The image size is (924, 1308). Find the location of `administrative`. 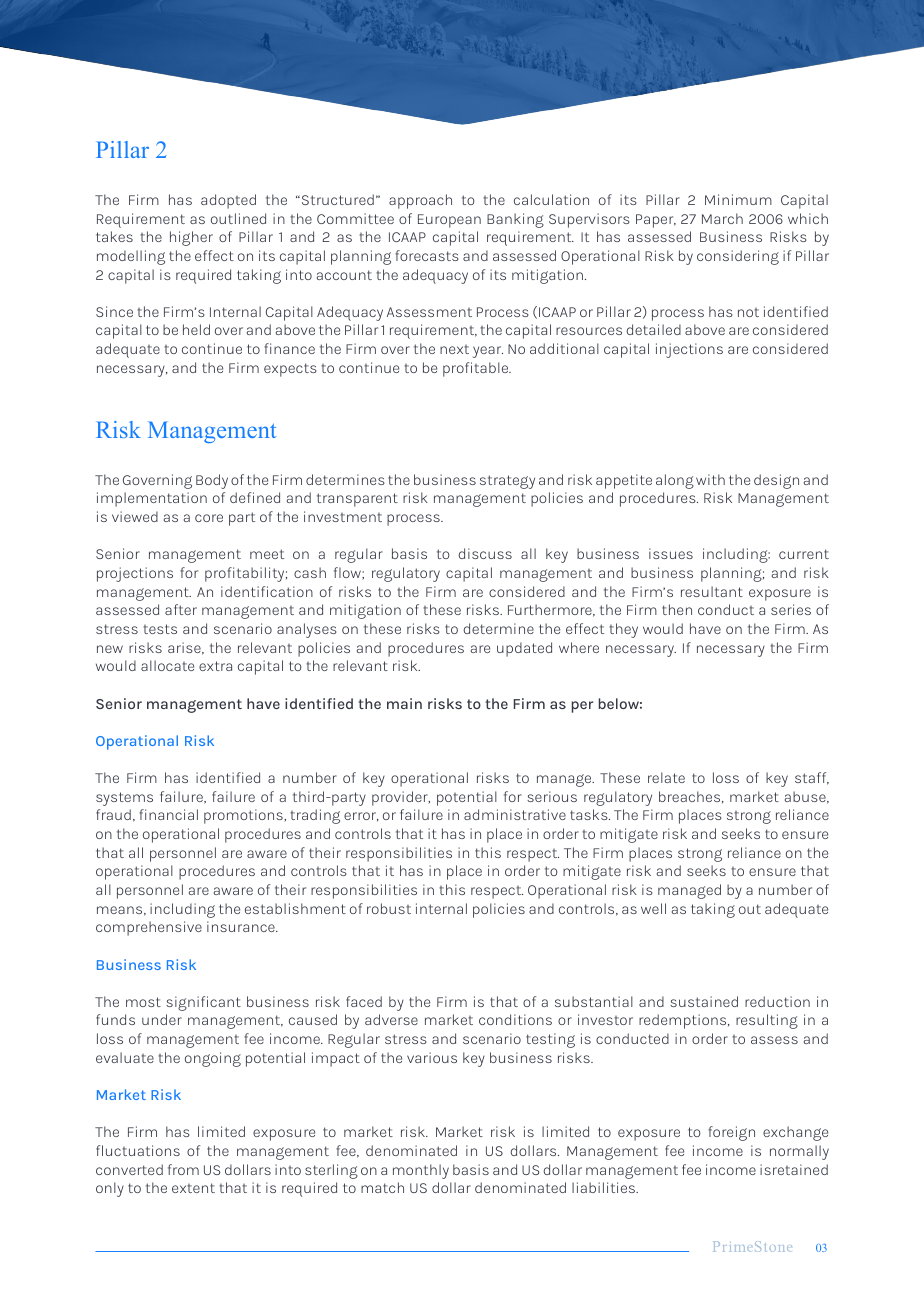

administrative is located at coordinates (515, 814).
